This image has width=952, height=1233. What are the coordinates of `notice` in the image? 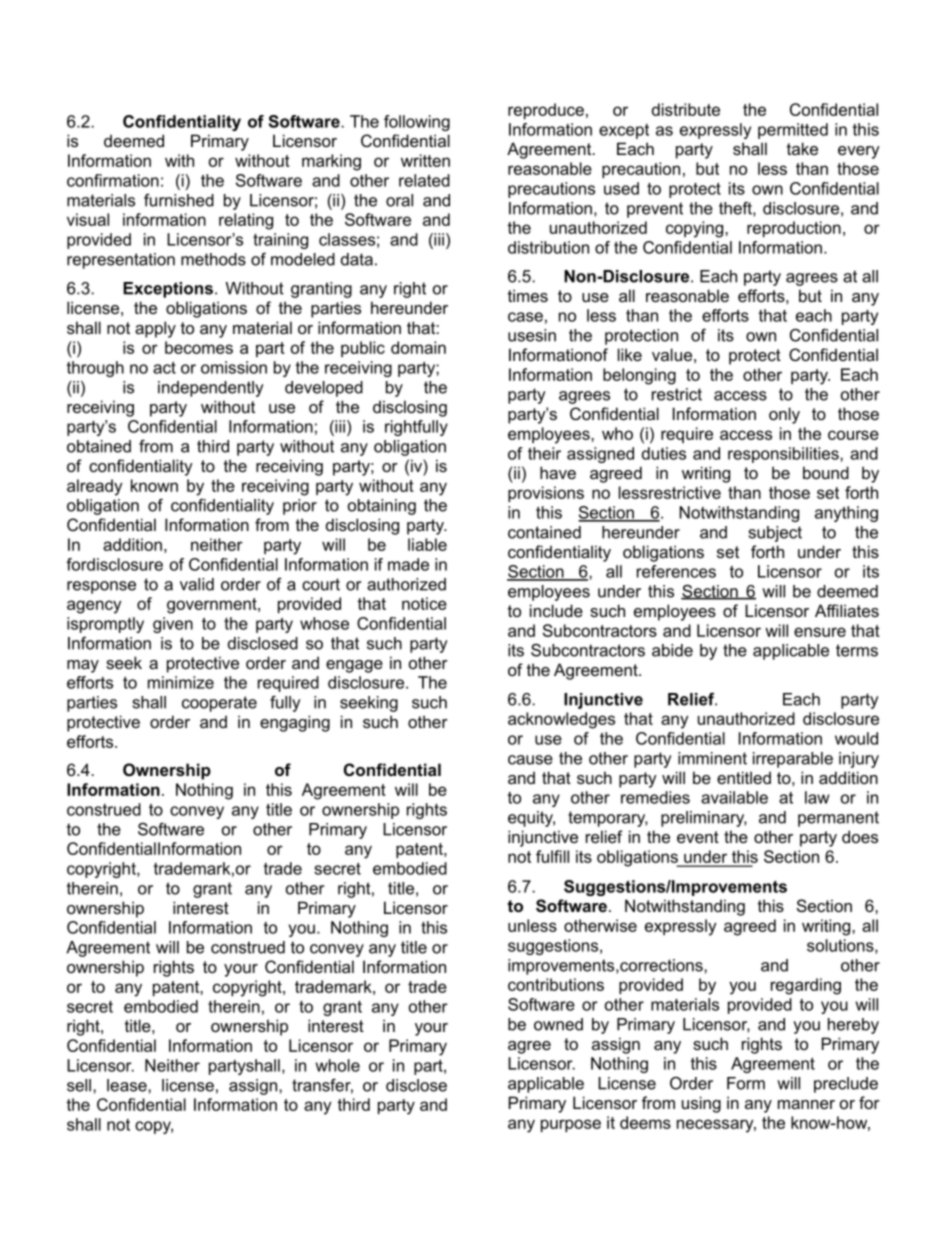 It's located at (424, 603).
